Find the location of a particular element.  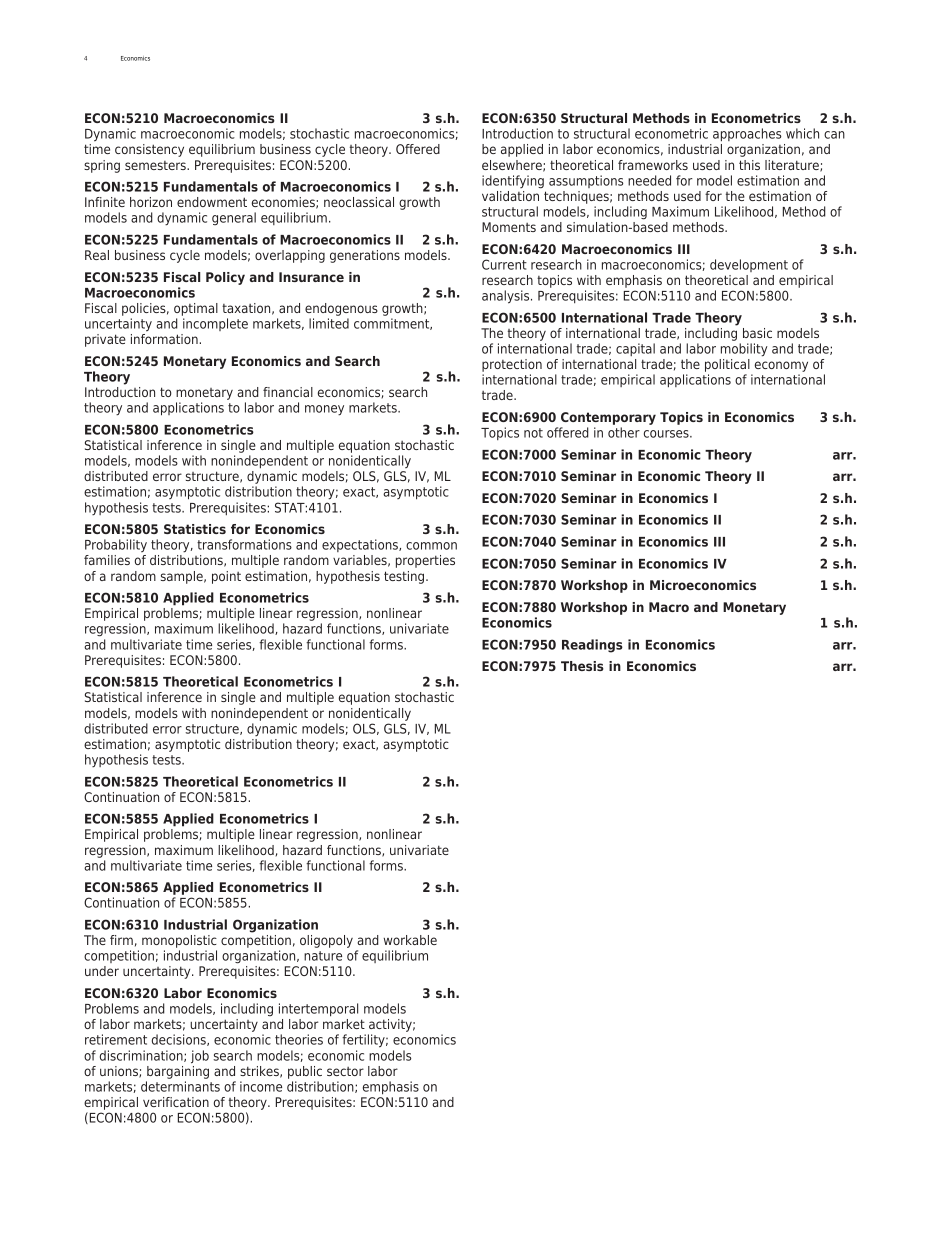

identifying is located at coordinates (513, 182).
